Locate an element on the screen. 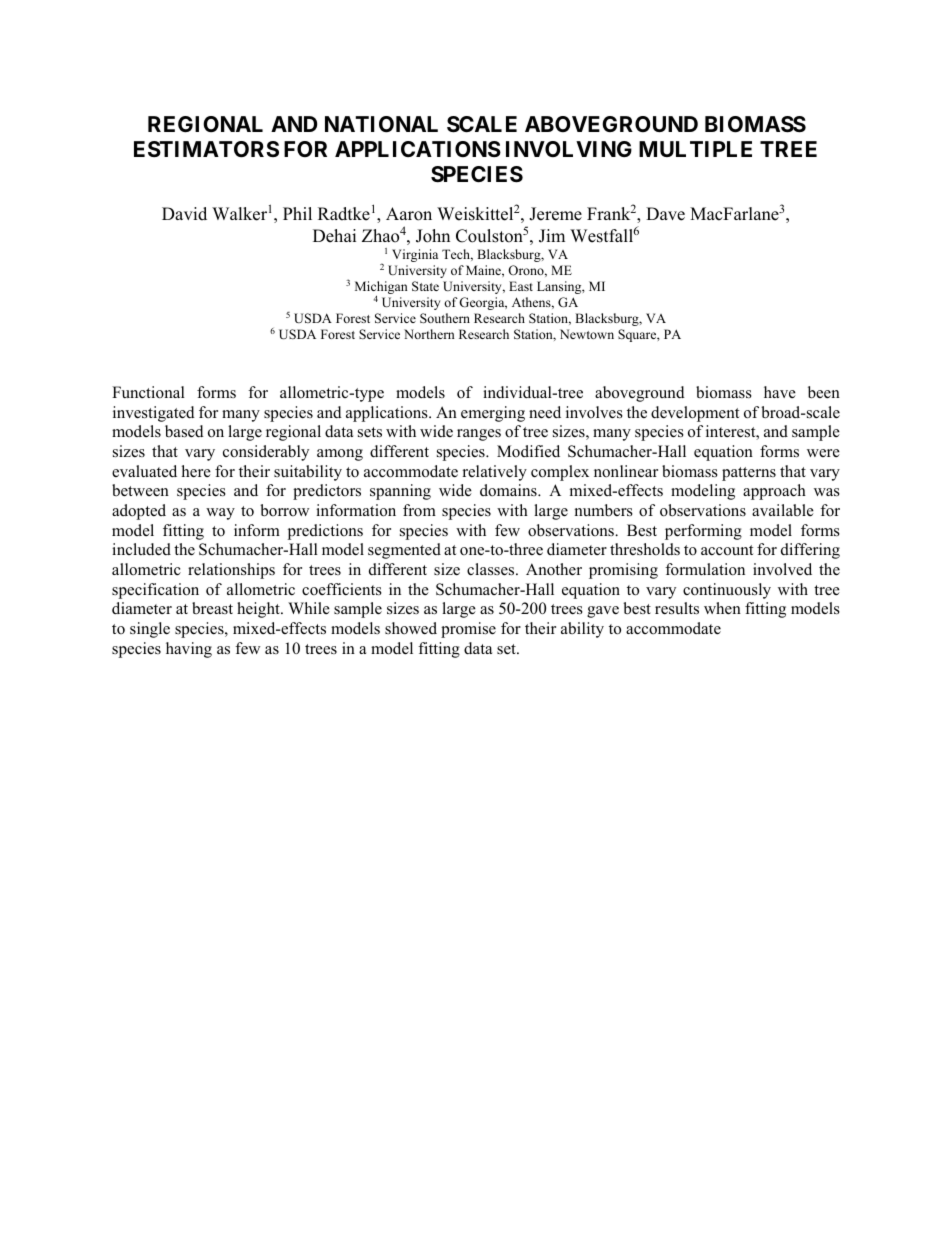 The height and width of the screenshot is (1233, 952). patterns is located at coordinates (749, 474).
